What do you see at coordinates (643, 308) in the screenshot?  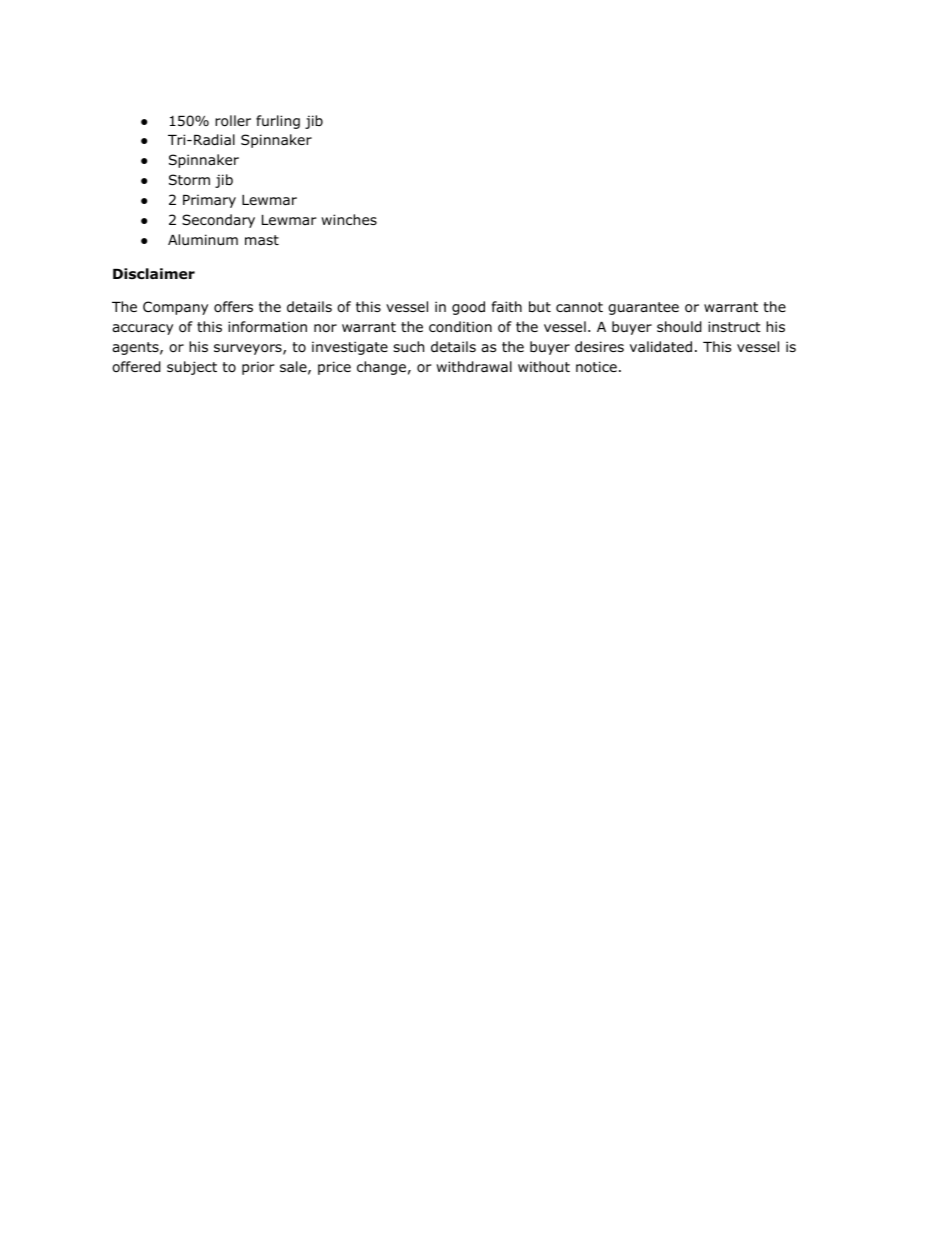 I see `guarantee` at bounding box center [643, 308].
